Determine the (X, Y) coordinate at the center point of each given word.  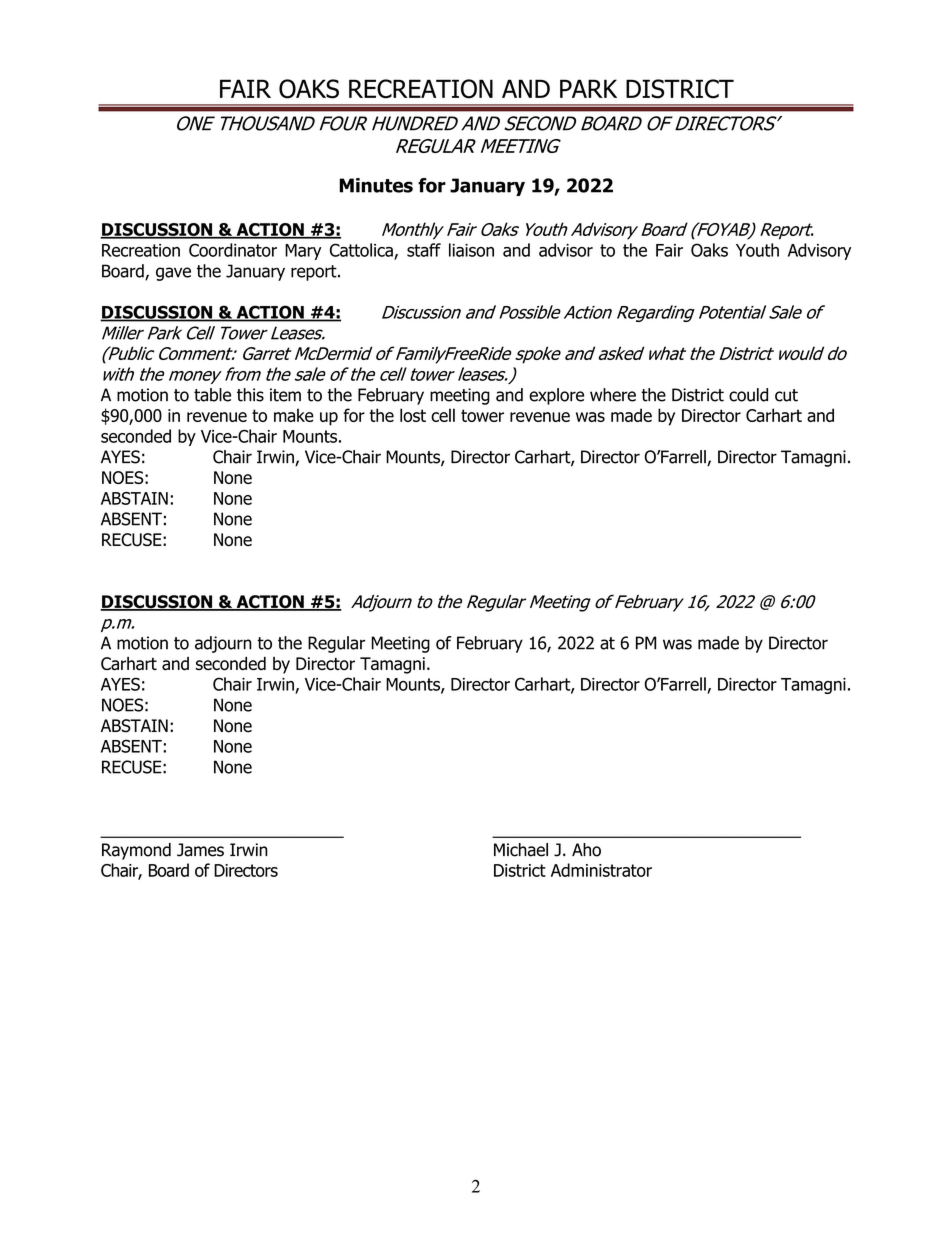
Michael (521, 850)
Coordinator (233, 250)
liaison (471, 250)
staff (424, 250)
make (294, 415)
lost (413, 415)
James (200, 850)
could (748, 395)
